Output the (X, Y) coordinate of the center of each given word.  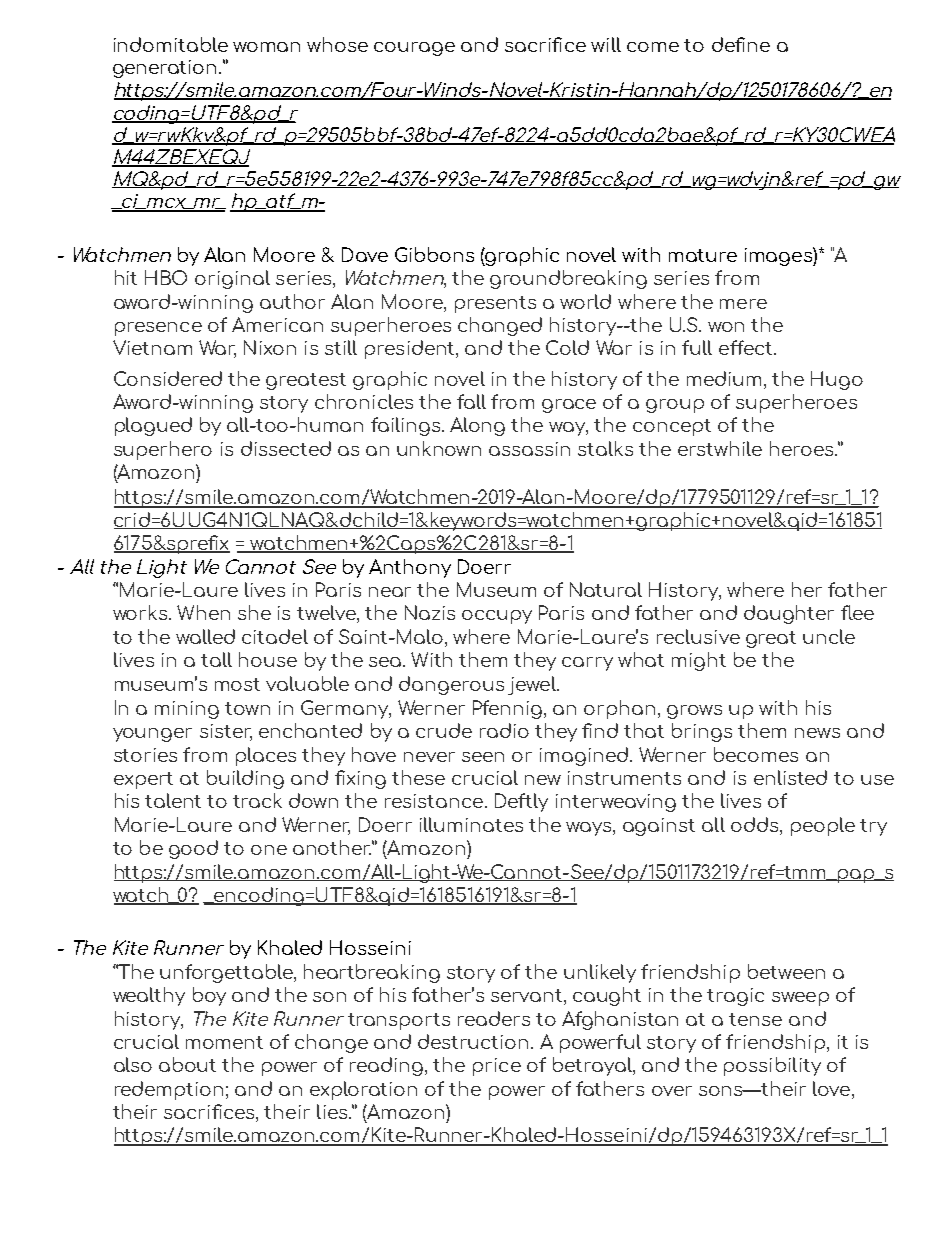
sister (226, 732)
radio (504, 730)
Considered (168, 378)
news (817, 733)
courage (414, 49)
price (497, 1067)
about (187, 1064)
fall (471, 401)
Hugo (837, 380)
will (606, 44)
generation (164, 69)
